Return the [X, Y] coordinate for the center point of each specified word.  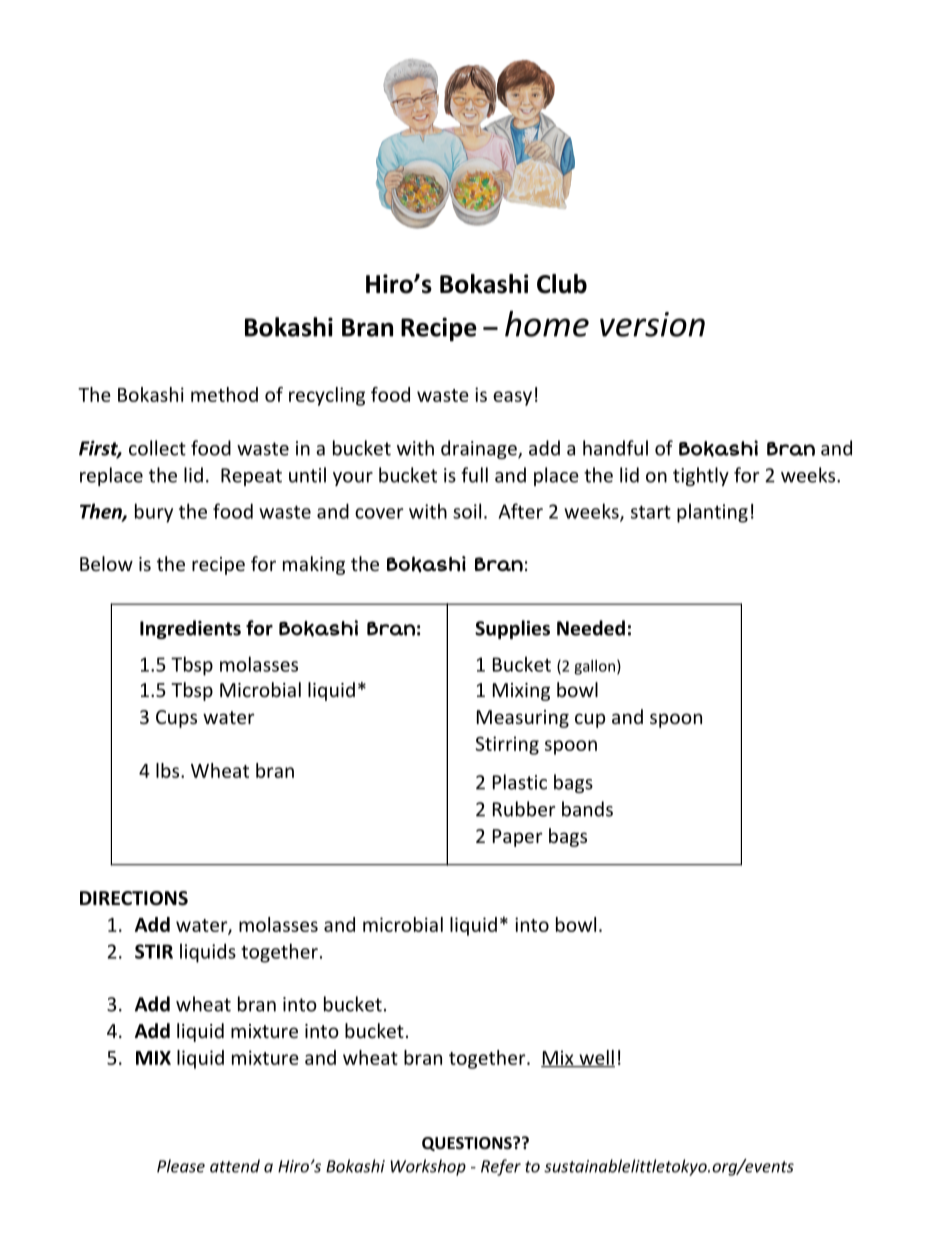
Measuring [523, 719]
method [224, 394]
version [652, 324]
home [547, 324]
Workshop [428, 1167]
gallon [594, 667]
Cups [176, 719]
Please [181, 1166]
